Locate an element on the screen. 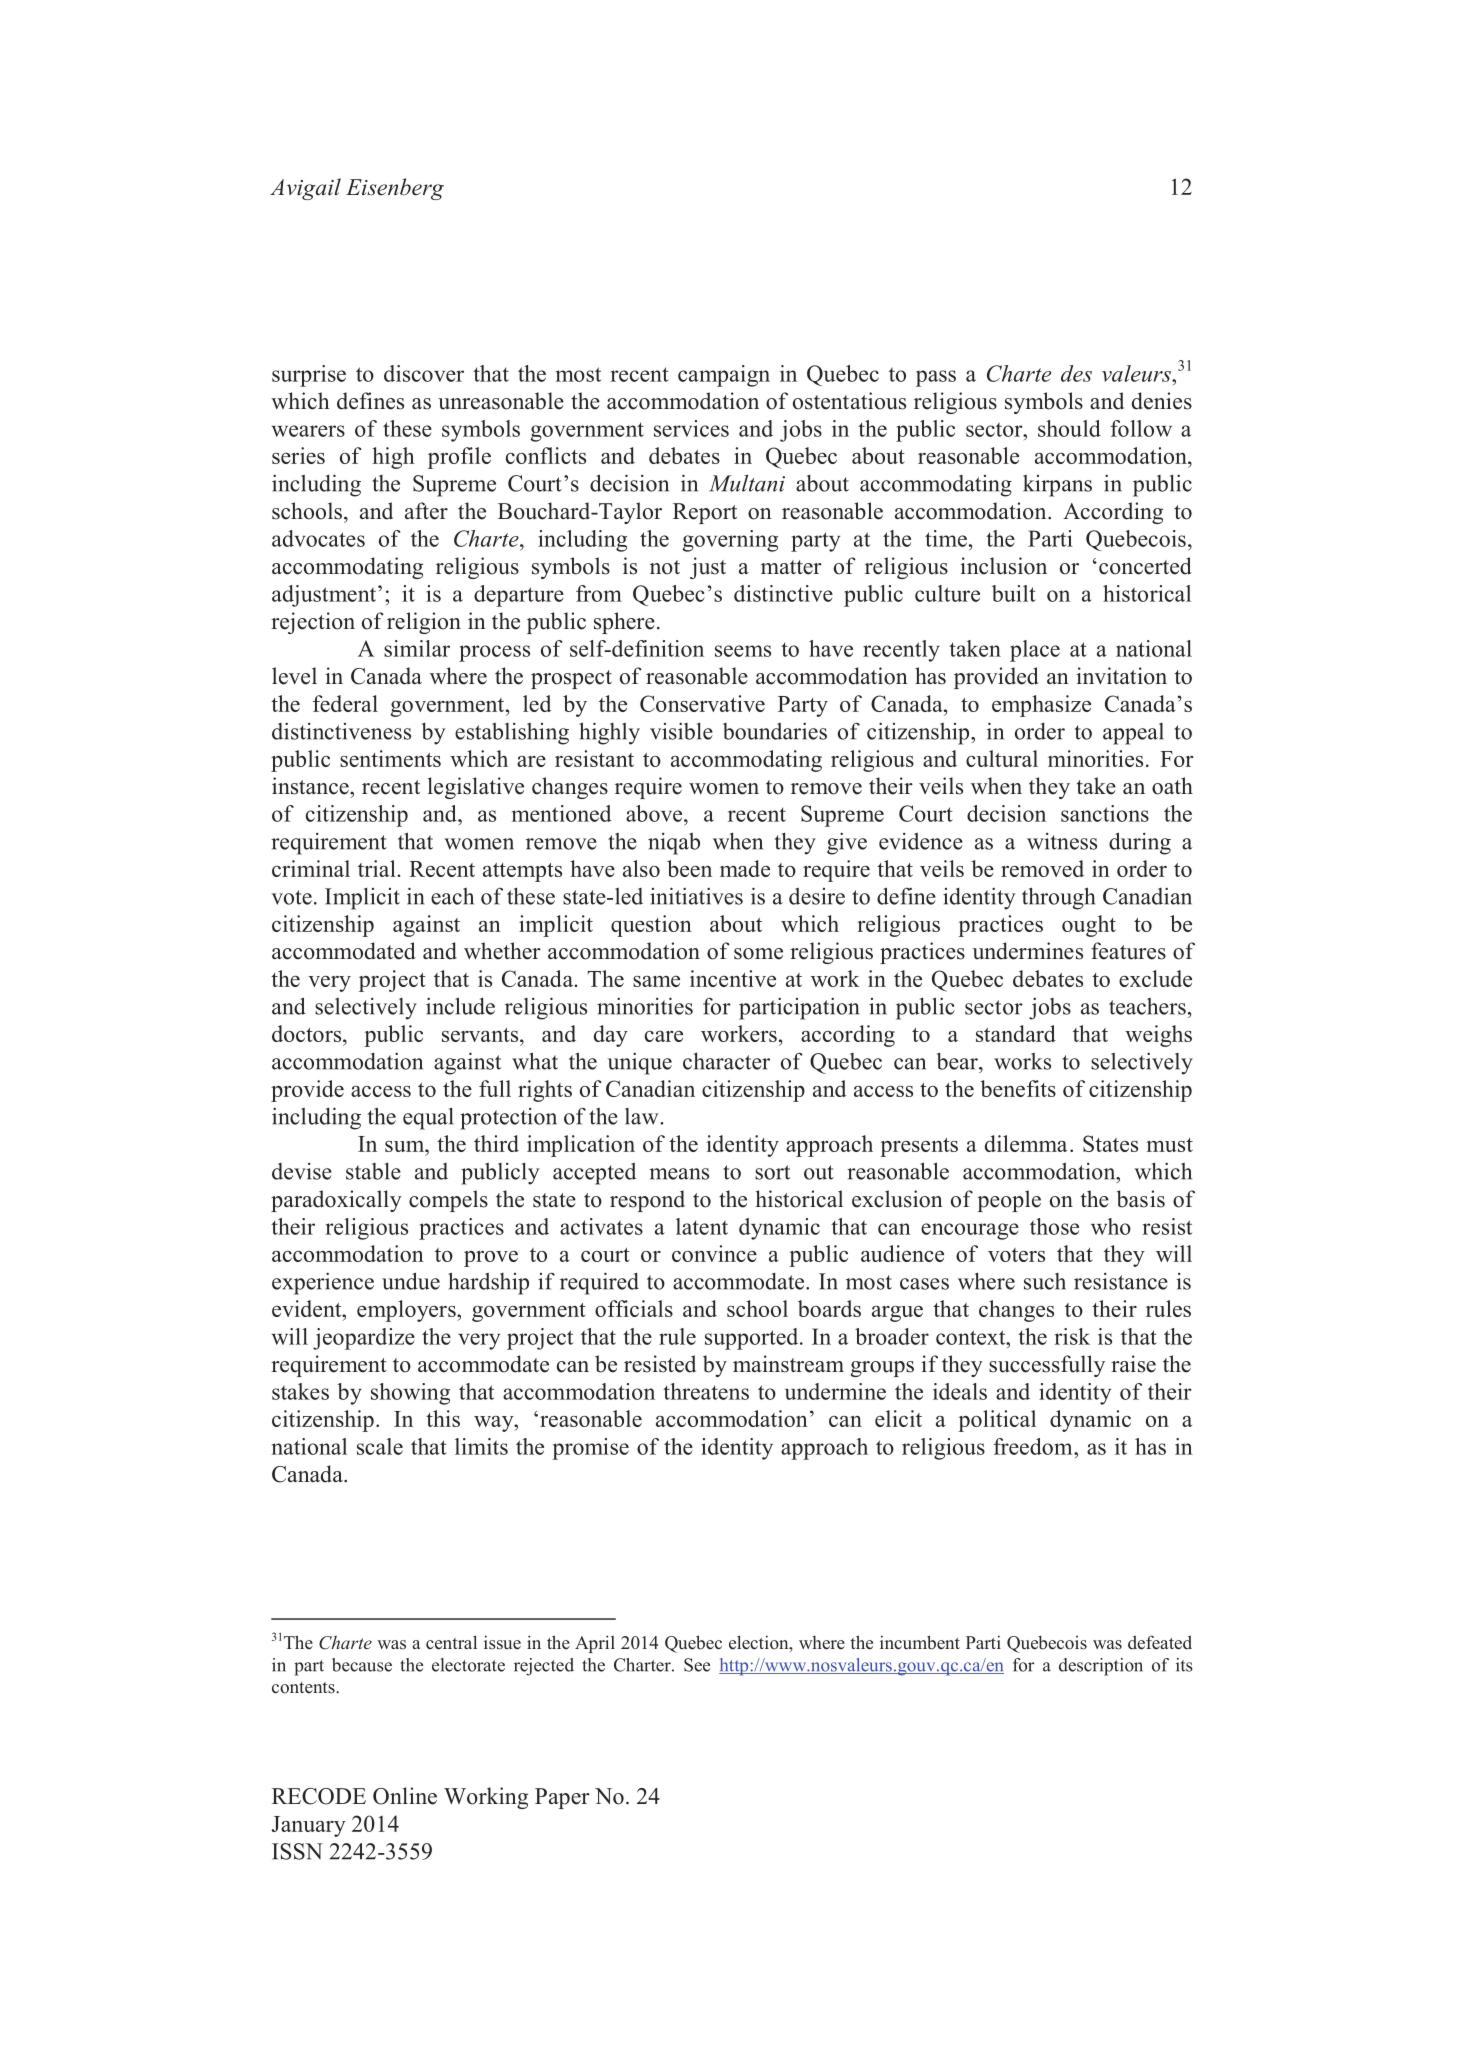  undue is located at coordinates (411, 1281).
